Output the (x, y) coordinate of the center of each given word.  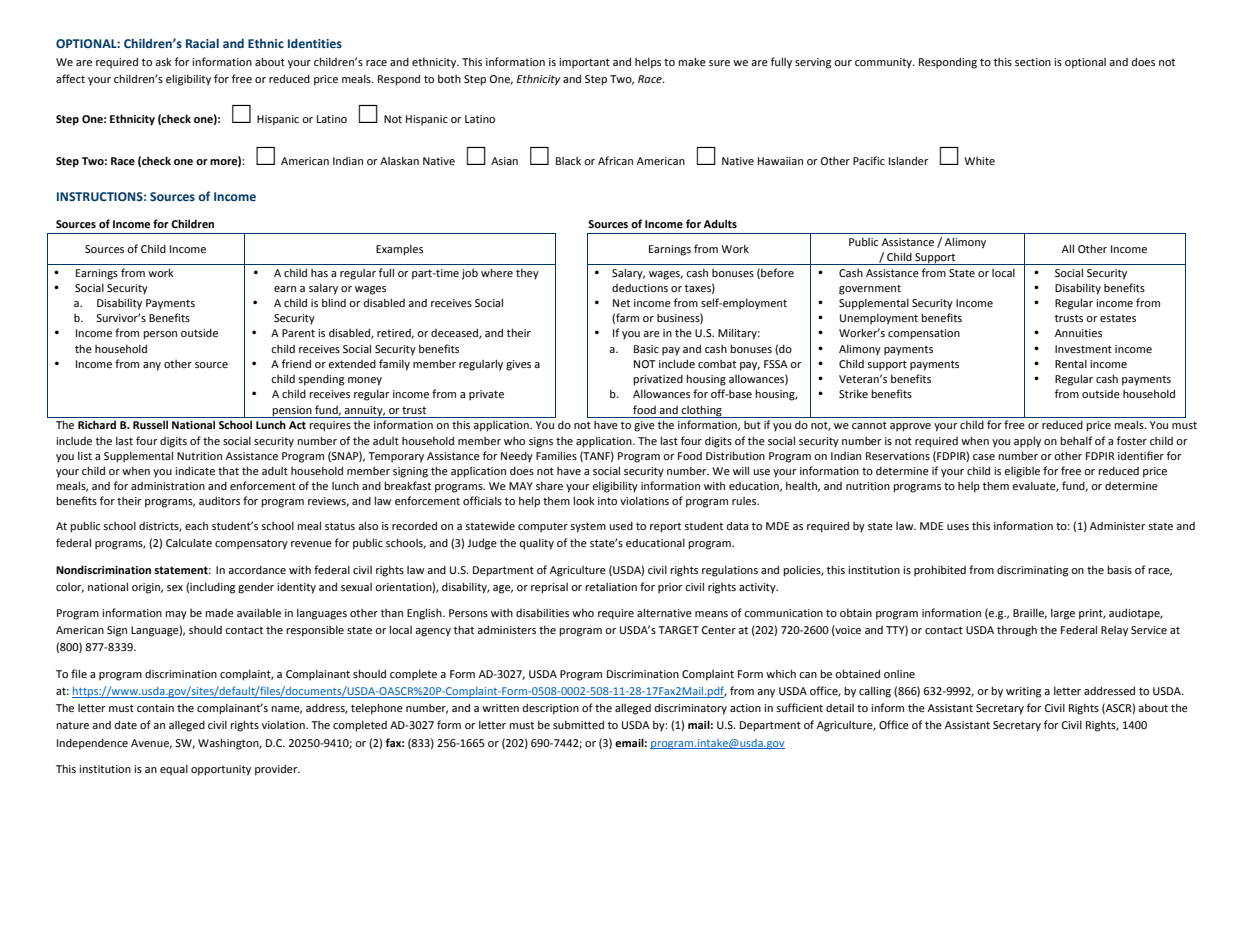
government (870, 289)
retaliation (611, 587)
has (319, 273)
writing (1023, 692)
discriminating (1032, 571)
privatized (658, 380)
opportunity (221, 770)
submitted (578, 724)
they (527, 274)
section (1033, 62)
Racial (202, 43)
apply (1027, 442)
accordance (257, 569)
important (584, 63)
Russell (150, 424)
